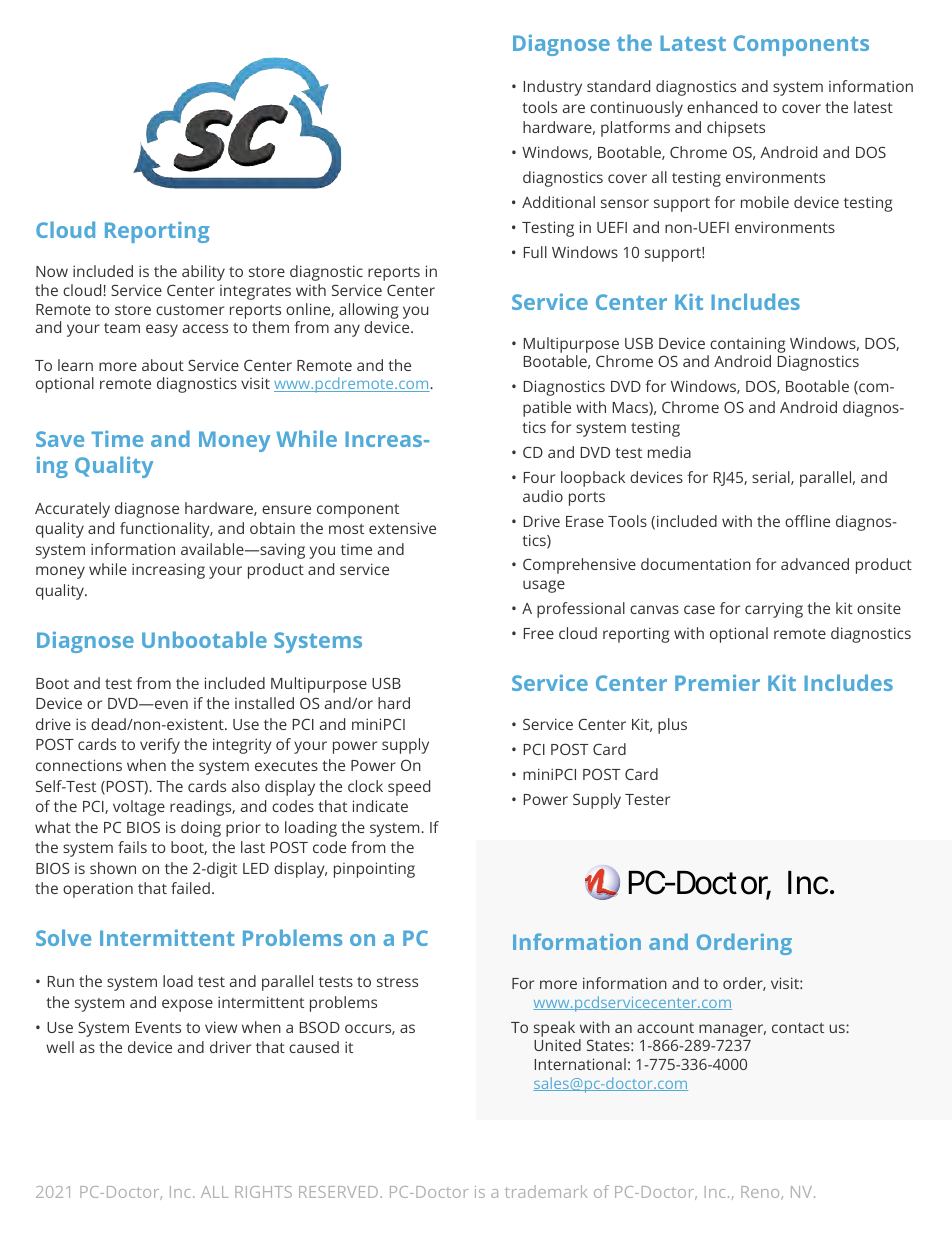 Image resolution: width=952 pixels, height=1233 pixels. Describe the element at coordinates (736, 129) in the screenshot. I see `chipsets` at that location.
